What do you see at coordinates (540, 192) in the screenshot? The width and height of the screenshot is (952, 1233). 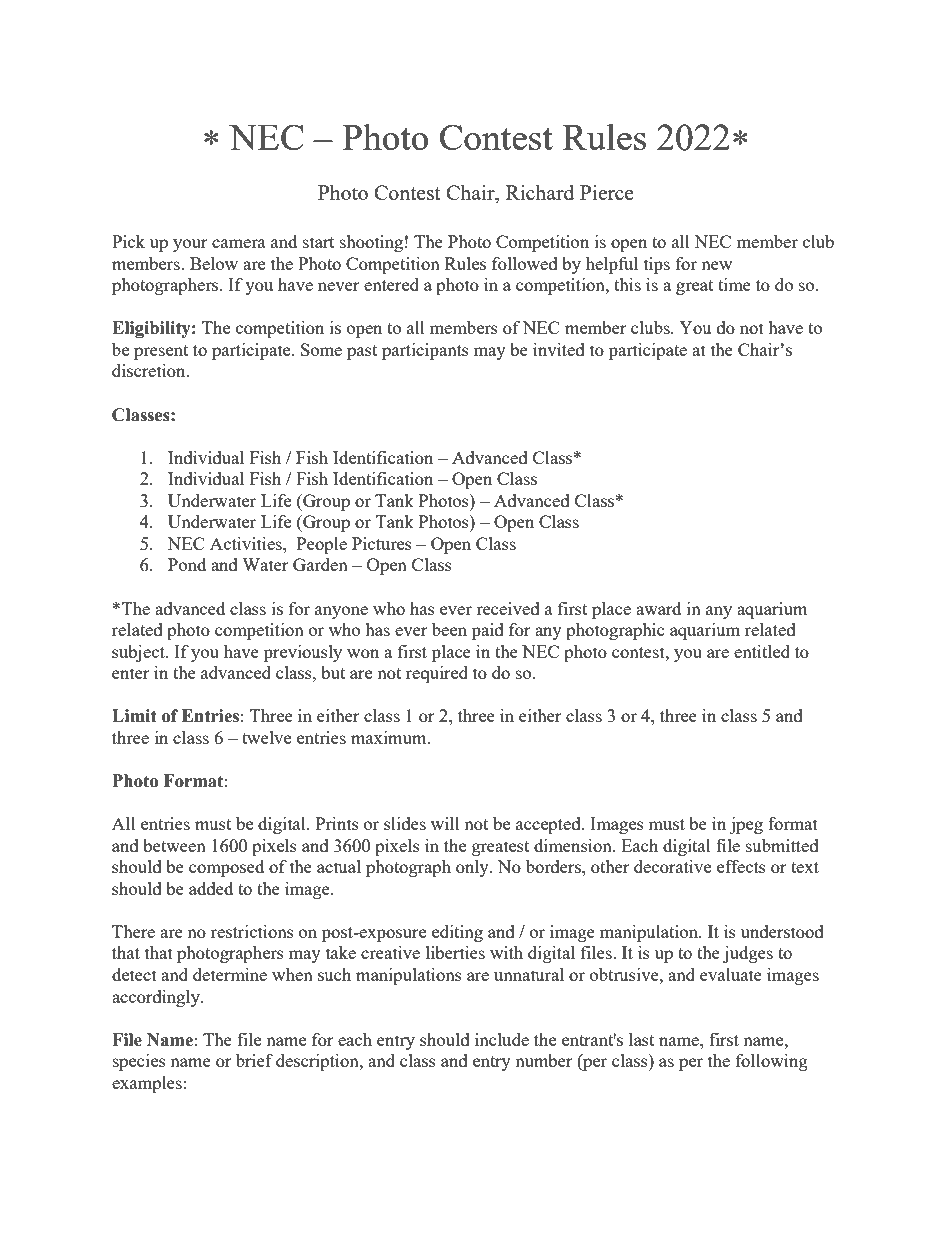 I see `Richard` at bounding box center [540, 192].
